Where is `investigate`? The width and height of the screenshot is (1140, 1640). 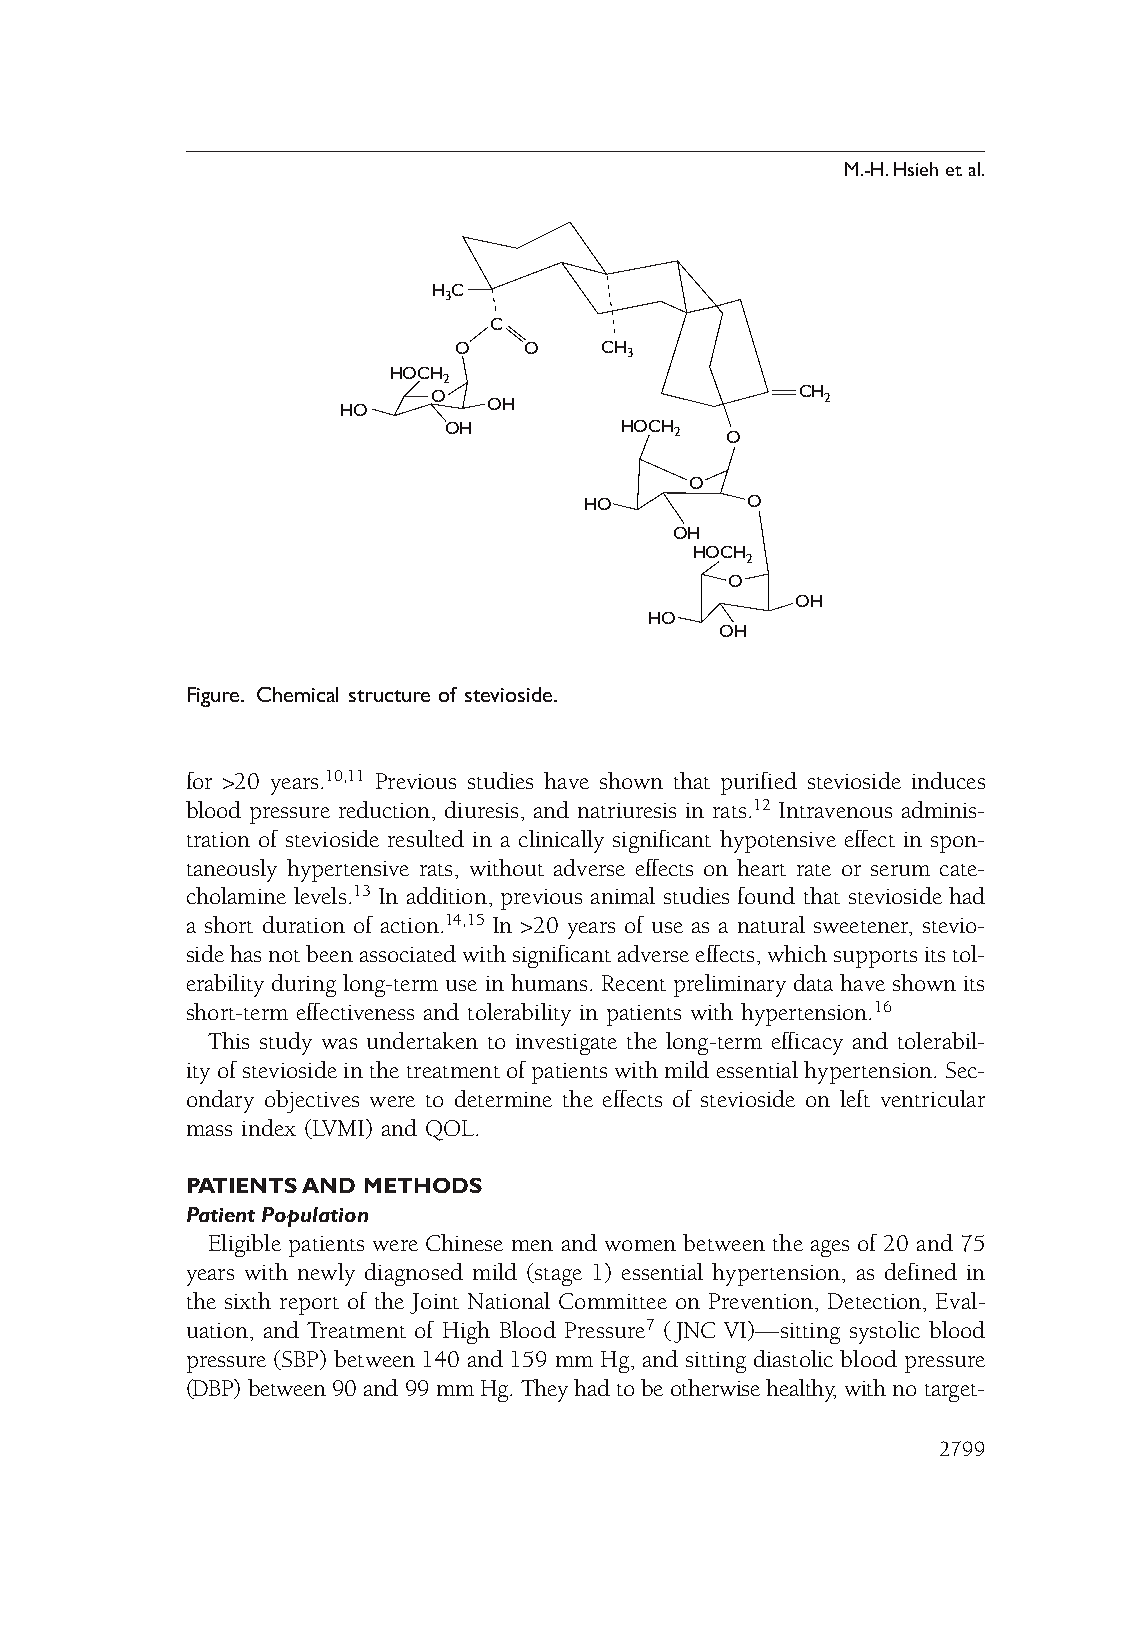 investigate is located at coordinates (566, 1044).
